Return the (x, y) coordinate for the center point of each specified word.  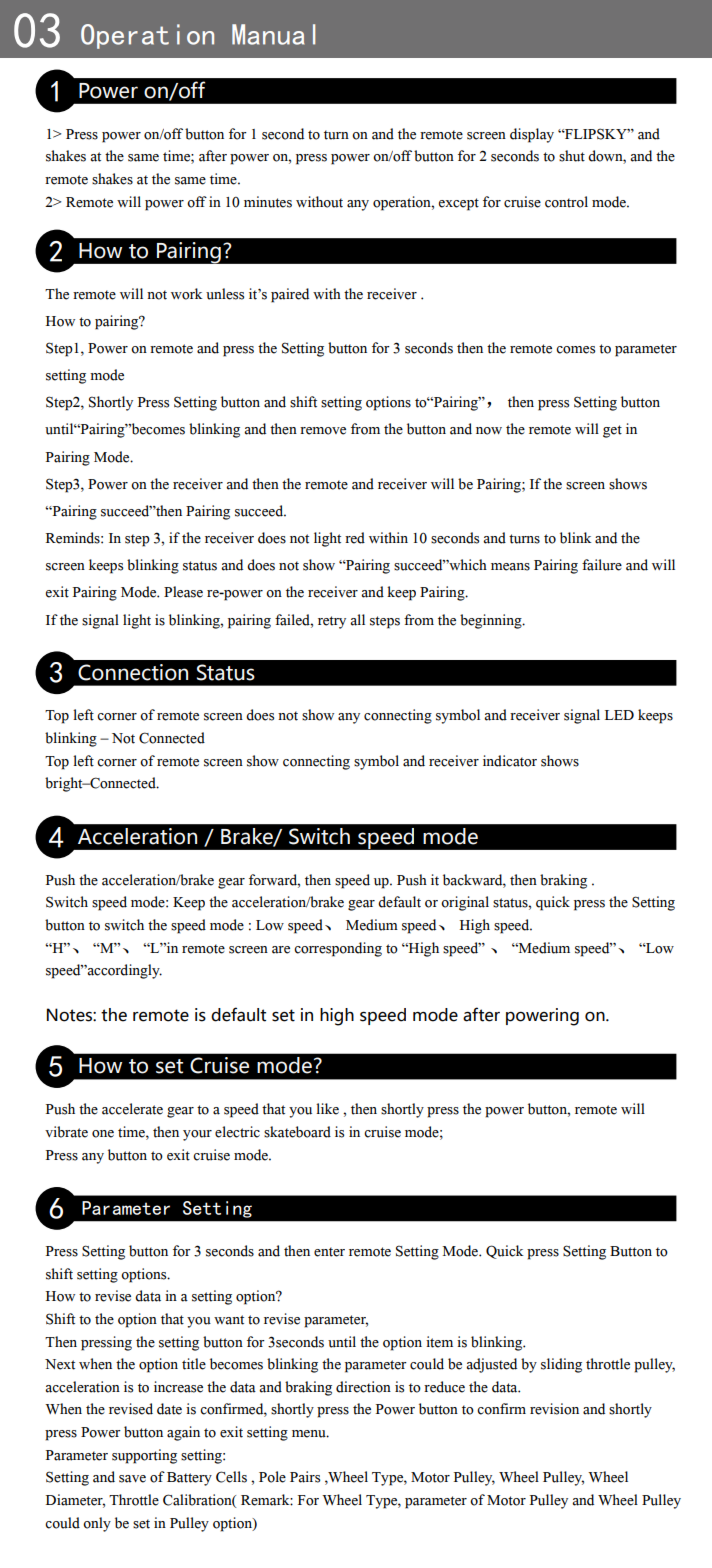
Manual (273, 34)
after (213, 156)
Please (183, 592)
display (532, 135)
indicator (510, 761)
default (399, 902)
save (132, 1479)
